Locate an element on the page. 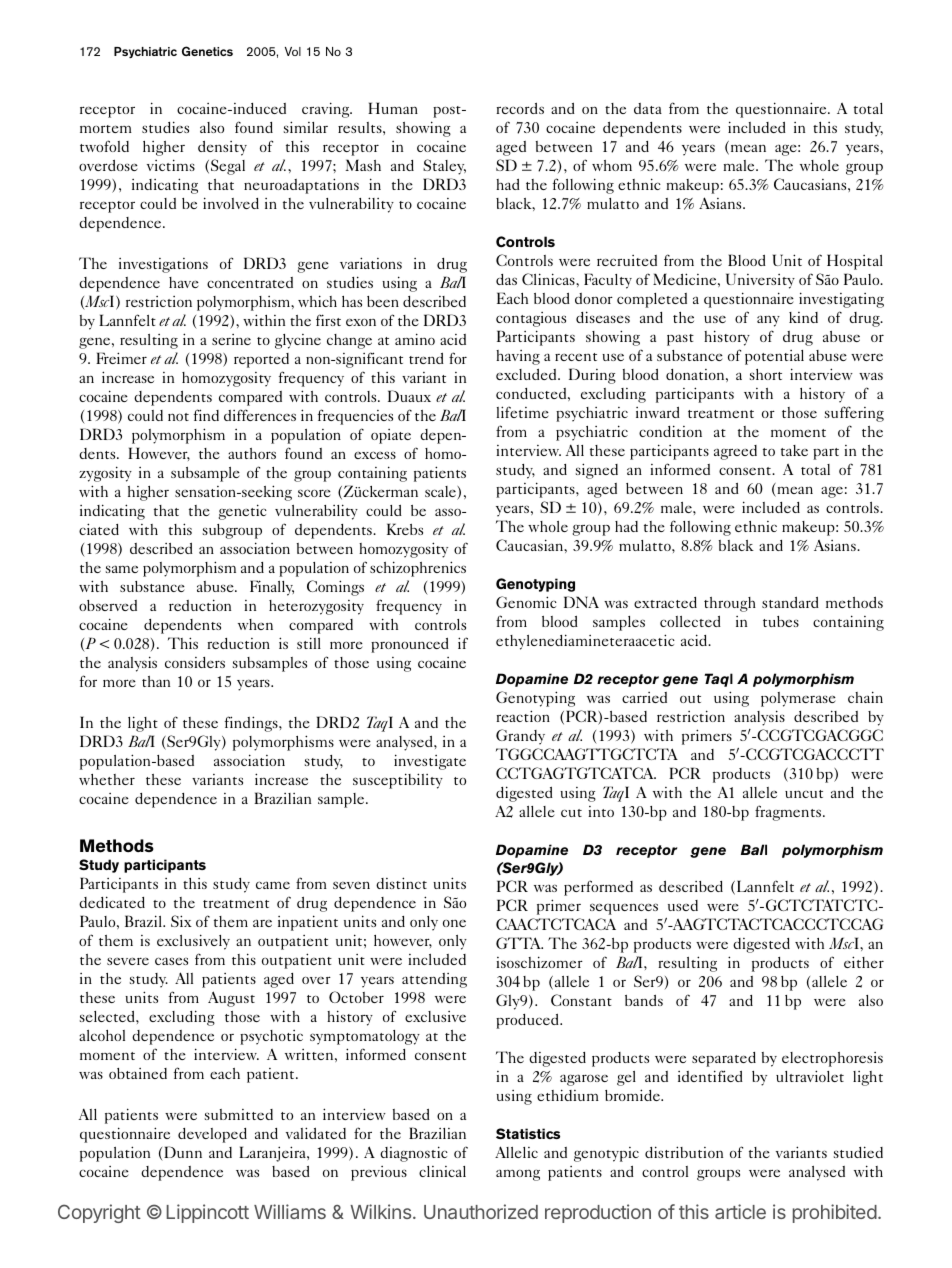 This document has width=952, height=1268. considers is located at coordinates (195, 662).
